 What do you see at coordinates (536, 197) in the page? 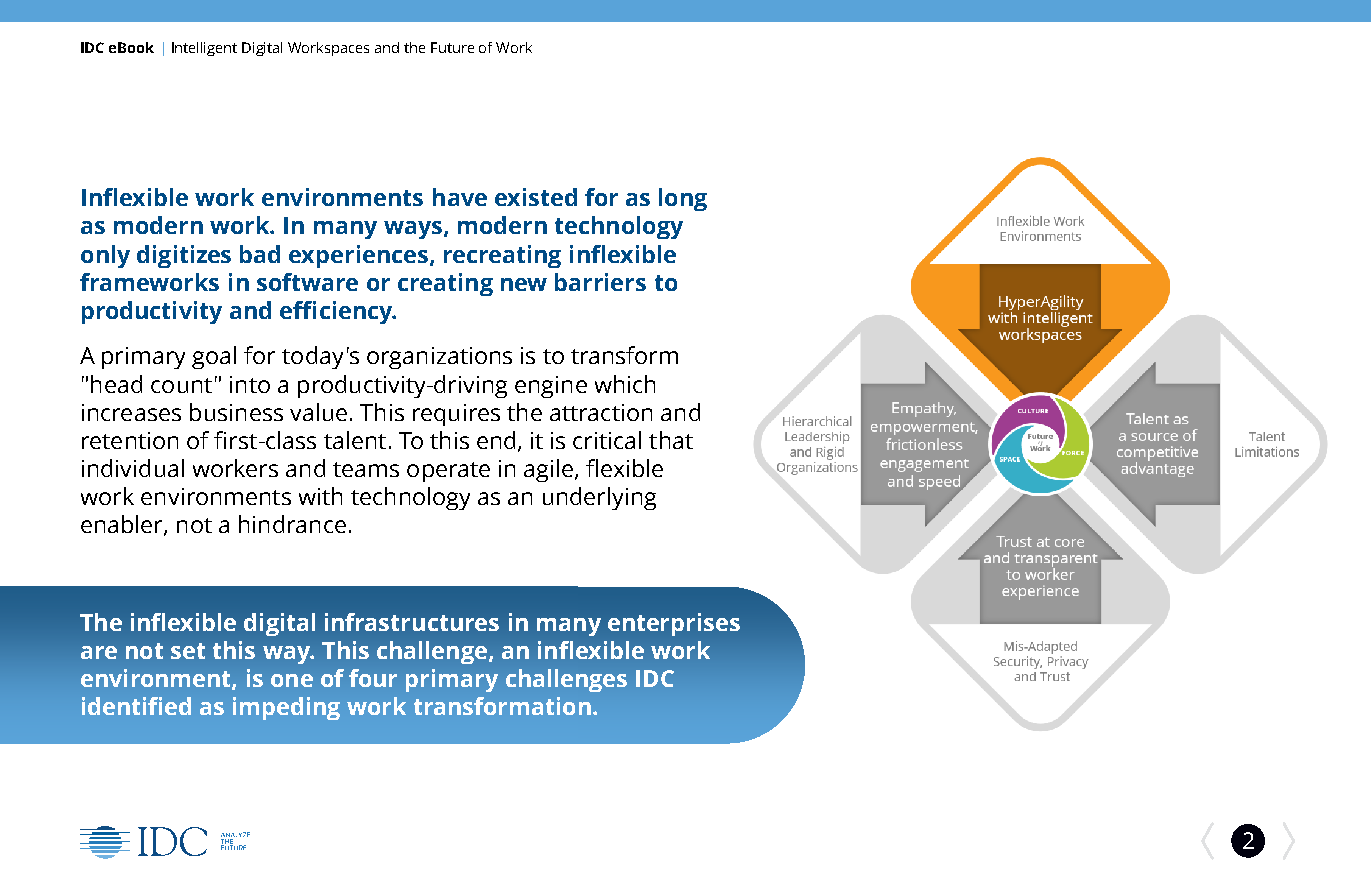
I see `existed` at bounding box center [536, 197].
